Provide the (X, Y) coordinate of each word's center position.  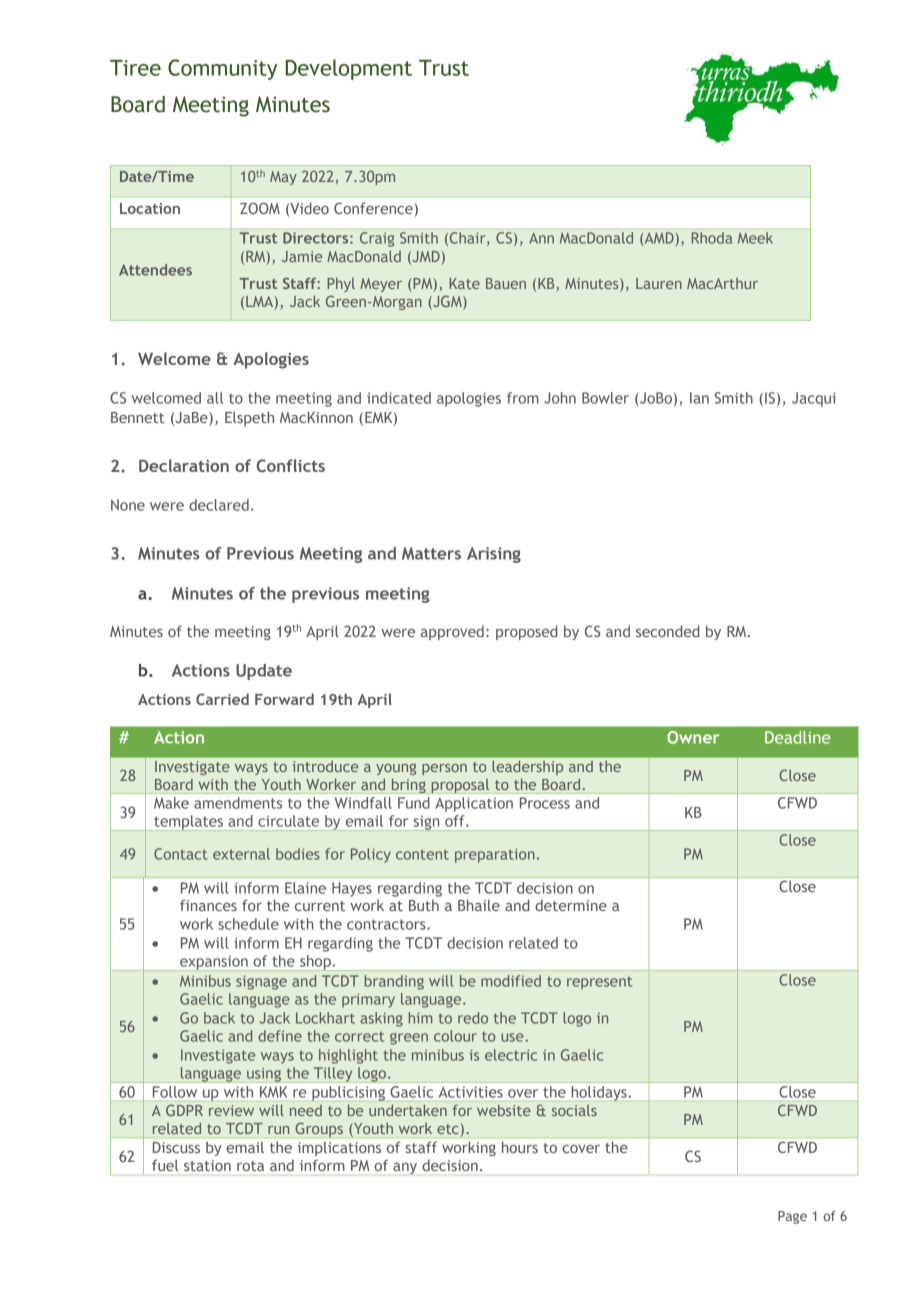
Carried (222, 699)
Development (348, 69)
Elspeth (249, 418)
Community (222, 69)
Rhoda (712, 238)
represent (599, 983)
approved (452, 632)
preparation (495, 855)
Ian (699, 398)
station (207, 1165)
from (523, 398)
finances (208, 905)
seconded (667, 631)
